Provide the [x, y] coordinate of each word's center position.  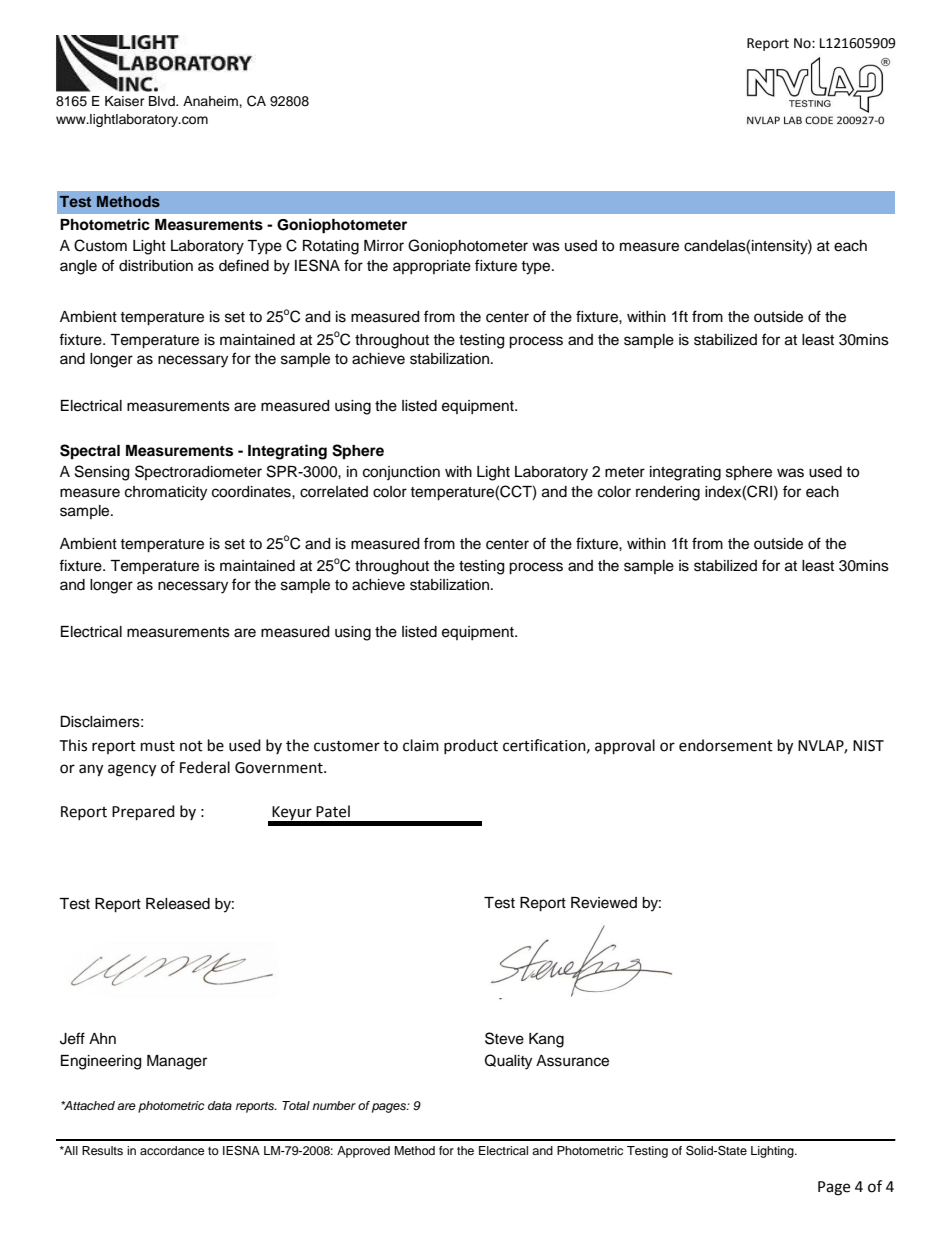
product [471, 746]
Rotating [331, 247]
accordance [172, 1150]
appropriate [432, 267]
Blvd [163, 101]
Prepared [143, 813]
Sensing [102, 473]
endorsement [726, 745]
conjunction [401, 473]
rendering [668, 493]
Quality [508, 1062]
